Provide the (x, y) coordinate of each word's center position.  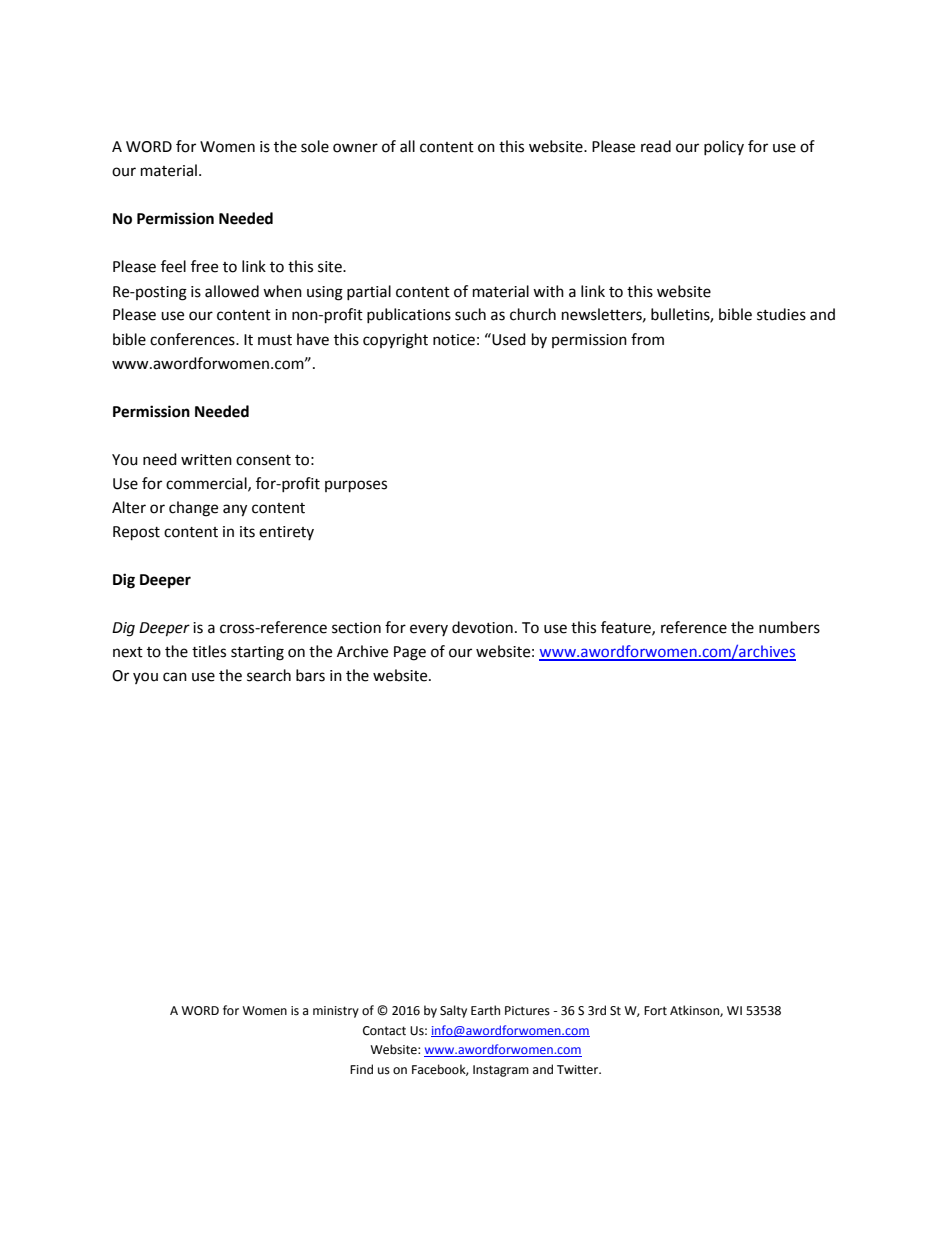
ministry (336, 1012)
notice (454, 340)
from (647, 339)
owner (355, 148)
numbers (789, 627)
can (175, 677)
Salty (453, 1011)
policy (724, 147)
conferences (193, 339)
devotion (482, 627)
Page (410, 653)
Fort (655, 1011)
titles (209, 651)
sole (315, 146)
